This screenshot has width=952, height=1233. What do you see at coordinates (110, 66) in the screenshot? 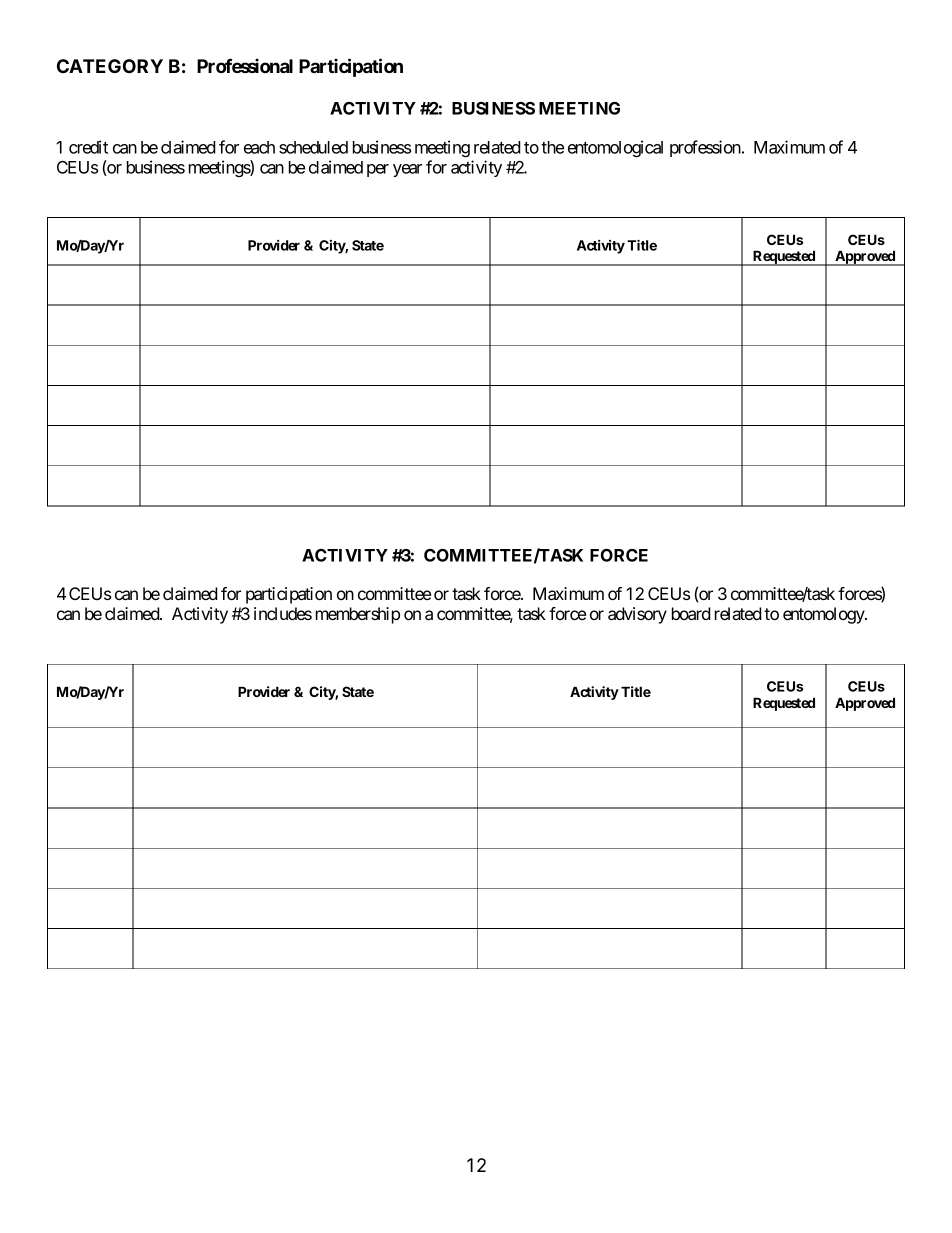
I see `CATEGORY` at bounding box center [110, 66].
